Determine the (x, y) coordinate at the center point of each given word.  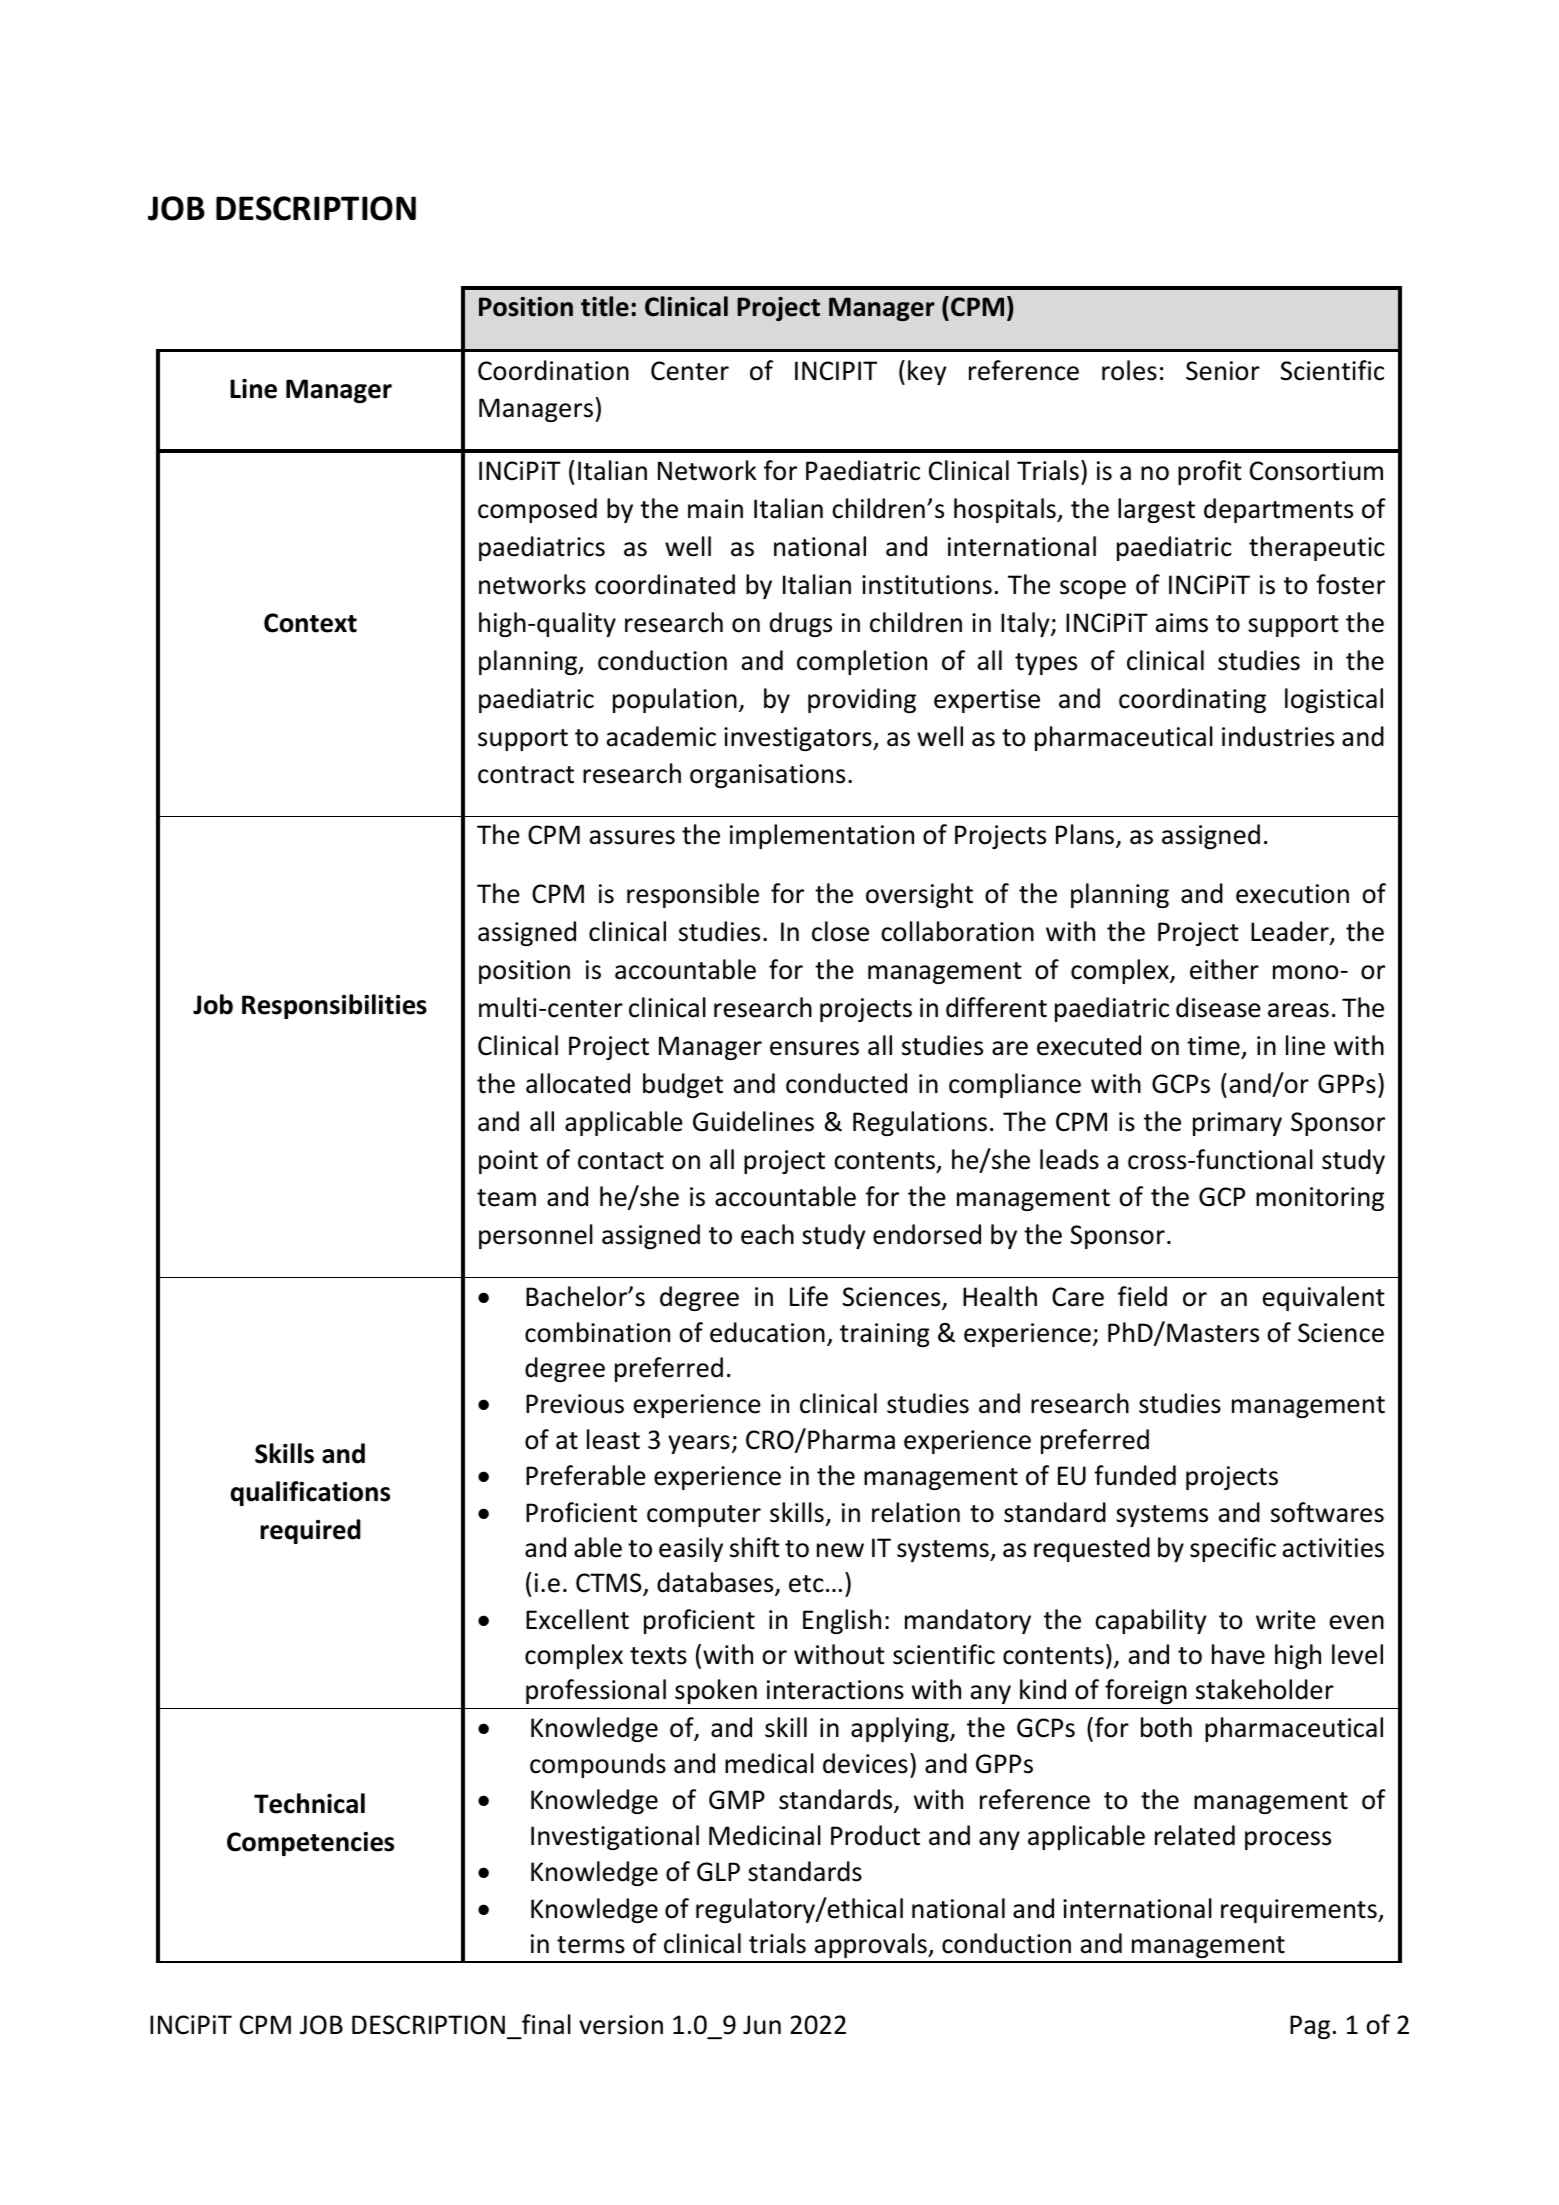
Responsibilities (334, 1006)
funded (1135, 1475)
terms (591, 1945)
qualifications (310, 1493)
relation (916, 1512)
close (840, 931)
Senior (1223, 371)
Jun (762, 2025)
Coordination (553, 370)
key (927, 372)
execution (1292, 894)
